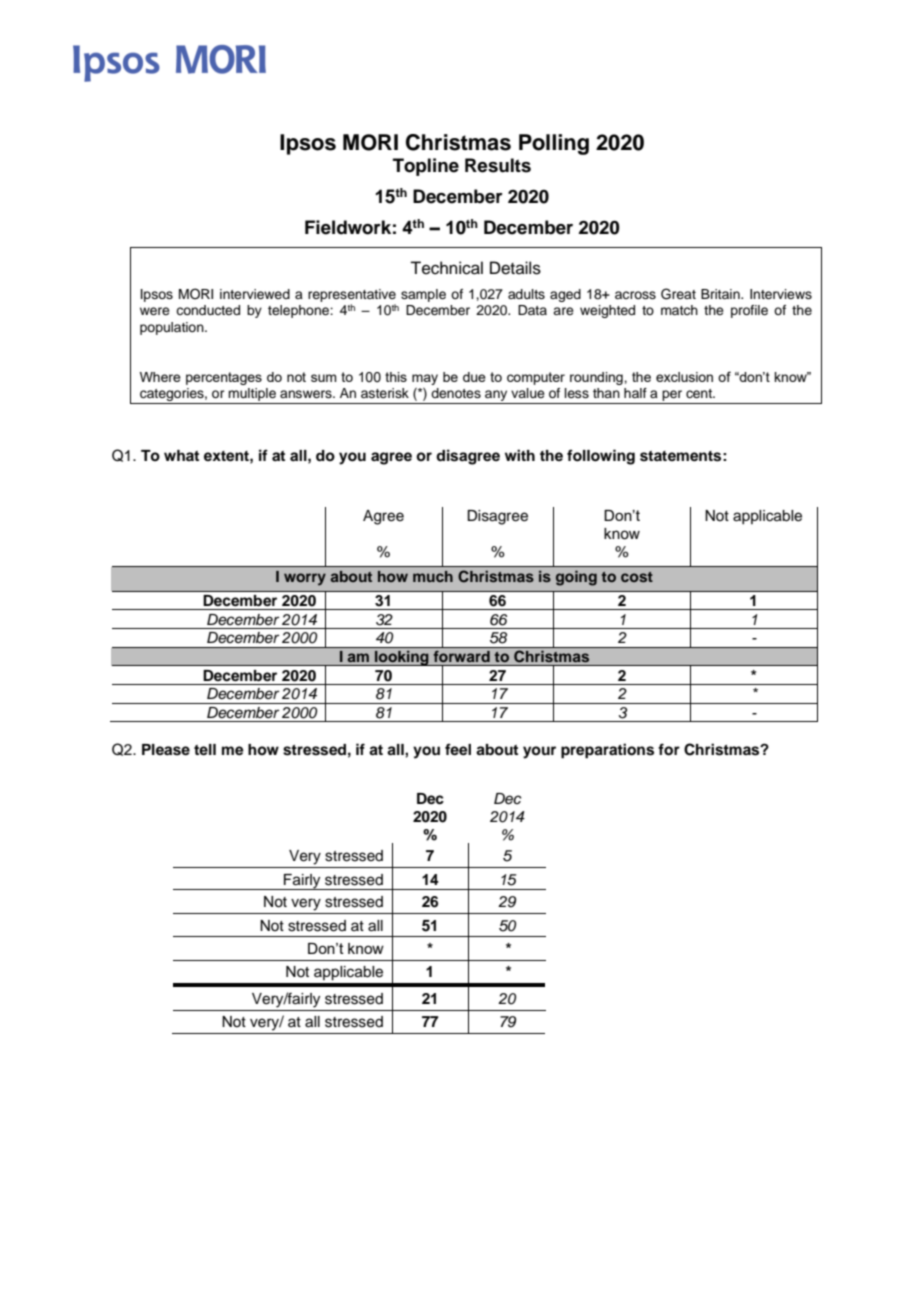 The width and height of the document is (924, 1308). What do you see at coordinates (601, 457) in the document?
I see `following` at bounding box center [601, 457].
